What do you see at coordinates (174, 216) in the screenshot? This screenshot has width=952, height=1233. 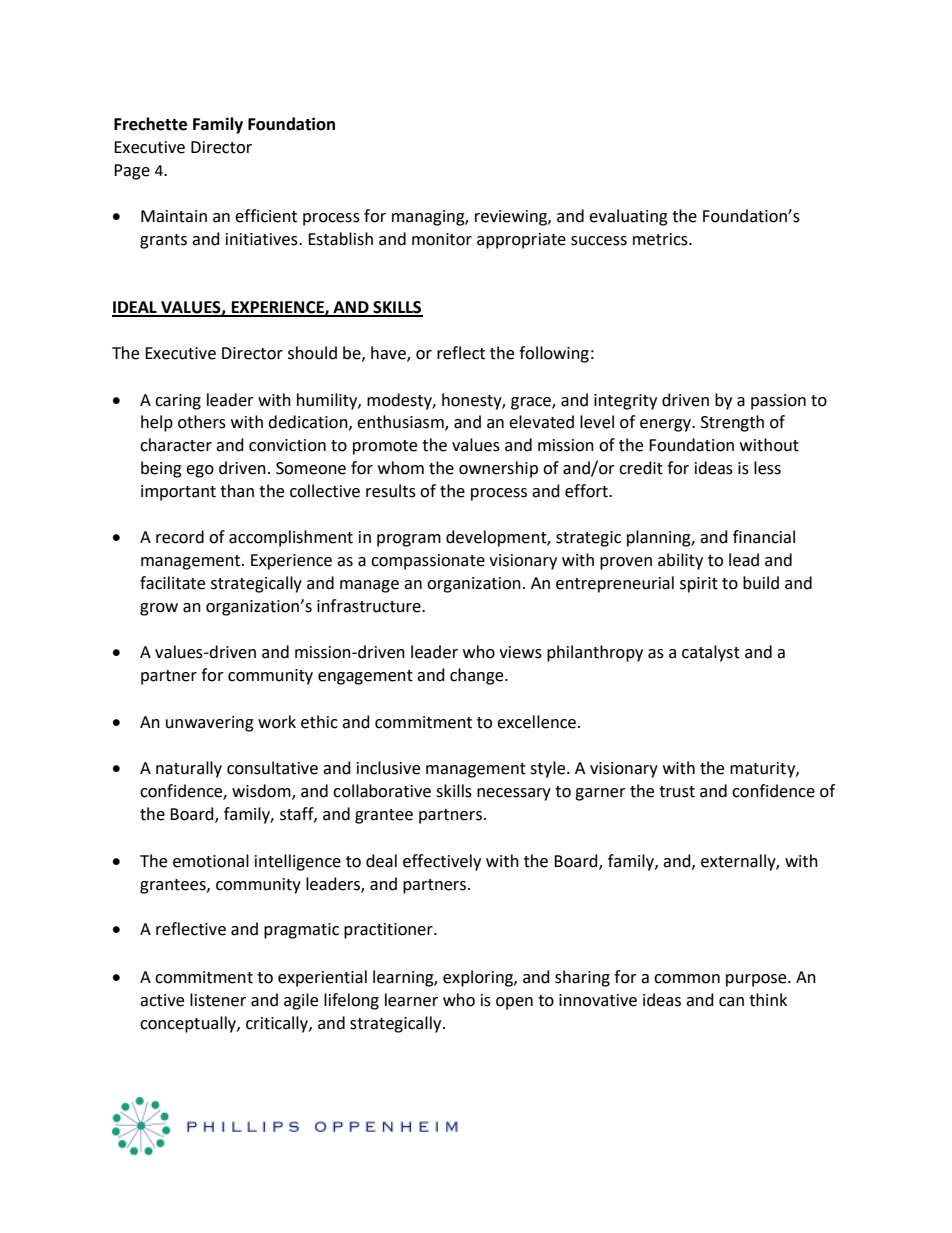 I see `Maintain` at bounding box center [174, 216].
